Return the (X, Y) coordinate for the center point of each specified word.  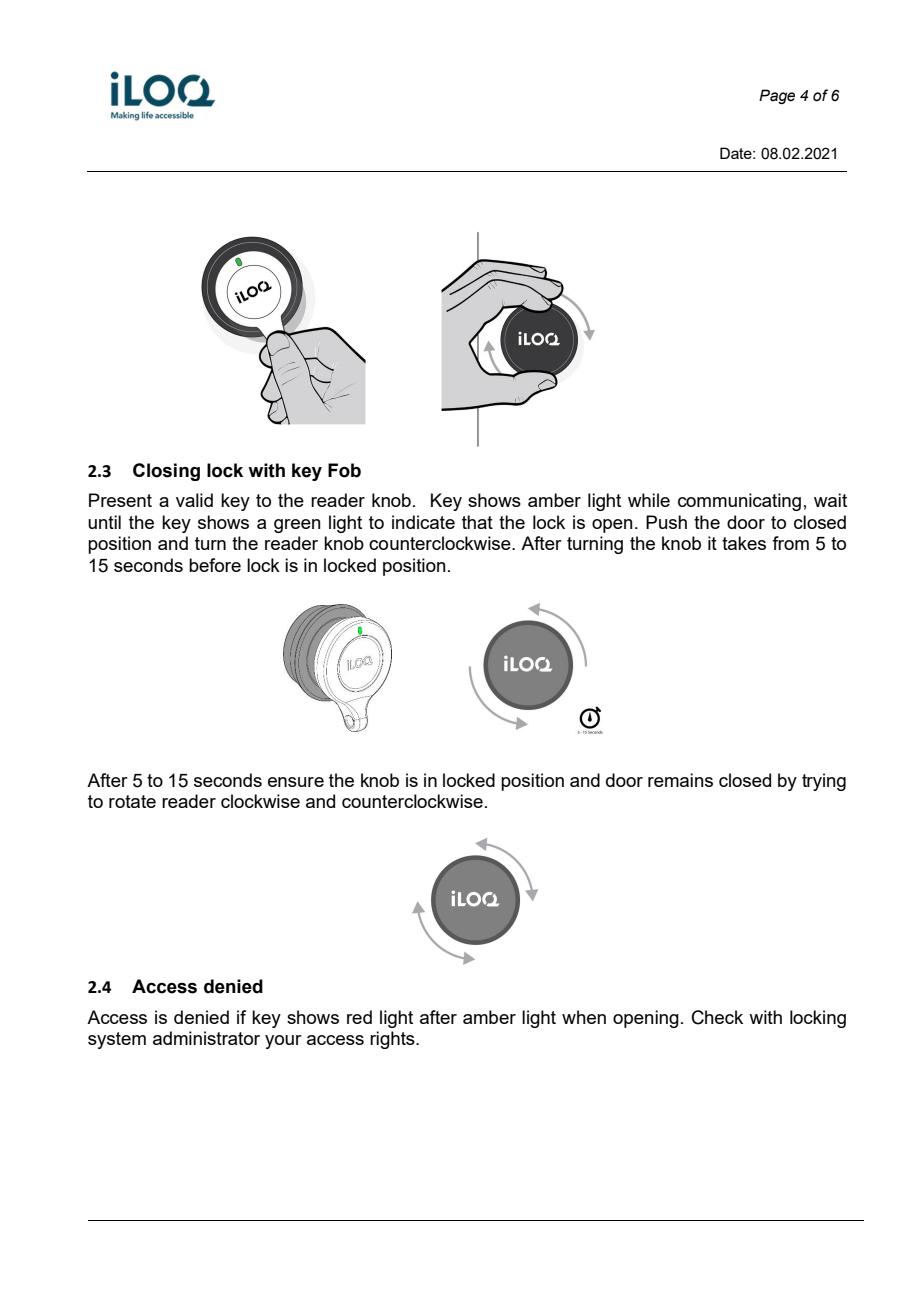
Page (777, 96)
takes (744, 543)
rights (393, 1040)
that (477, 522)
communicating (739, 502)
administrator (206, 1038)
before (215, 565)
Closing (166, 472)
